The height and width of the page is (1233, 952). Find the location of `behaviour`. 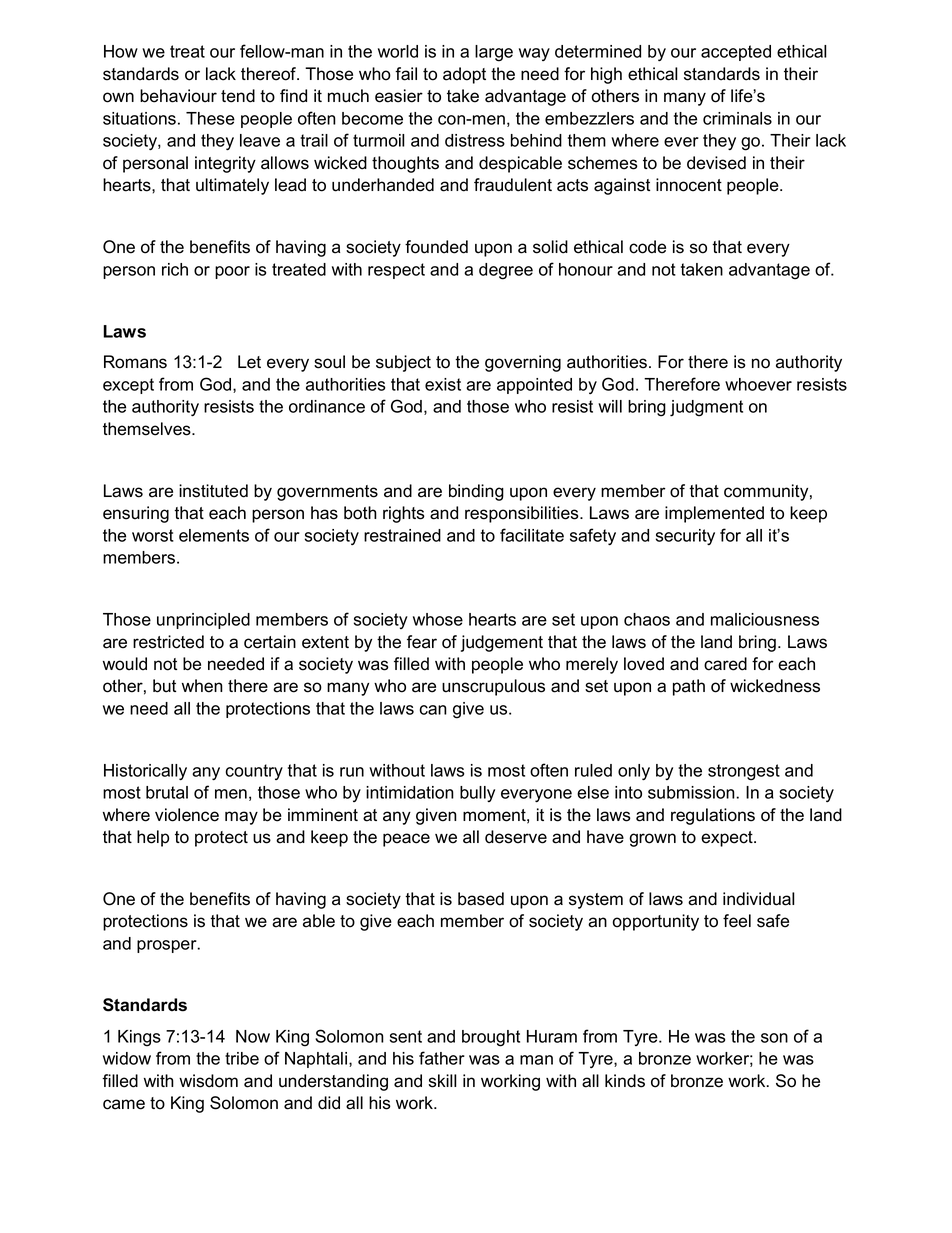

behaviour is located at coordinates (178, 96).
